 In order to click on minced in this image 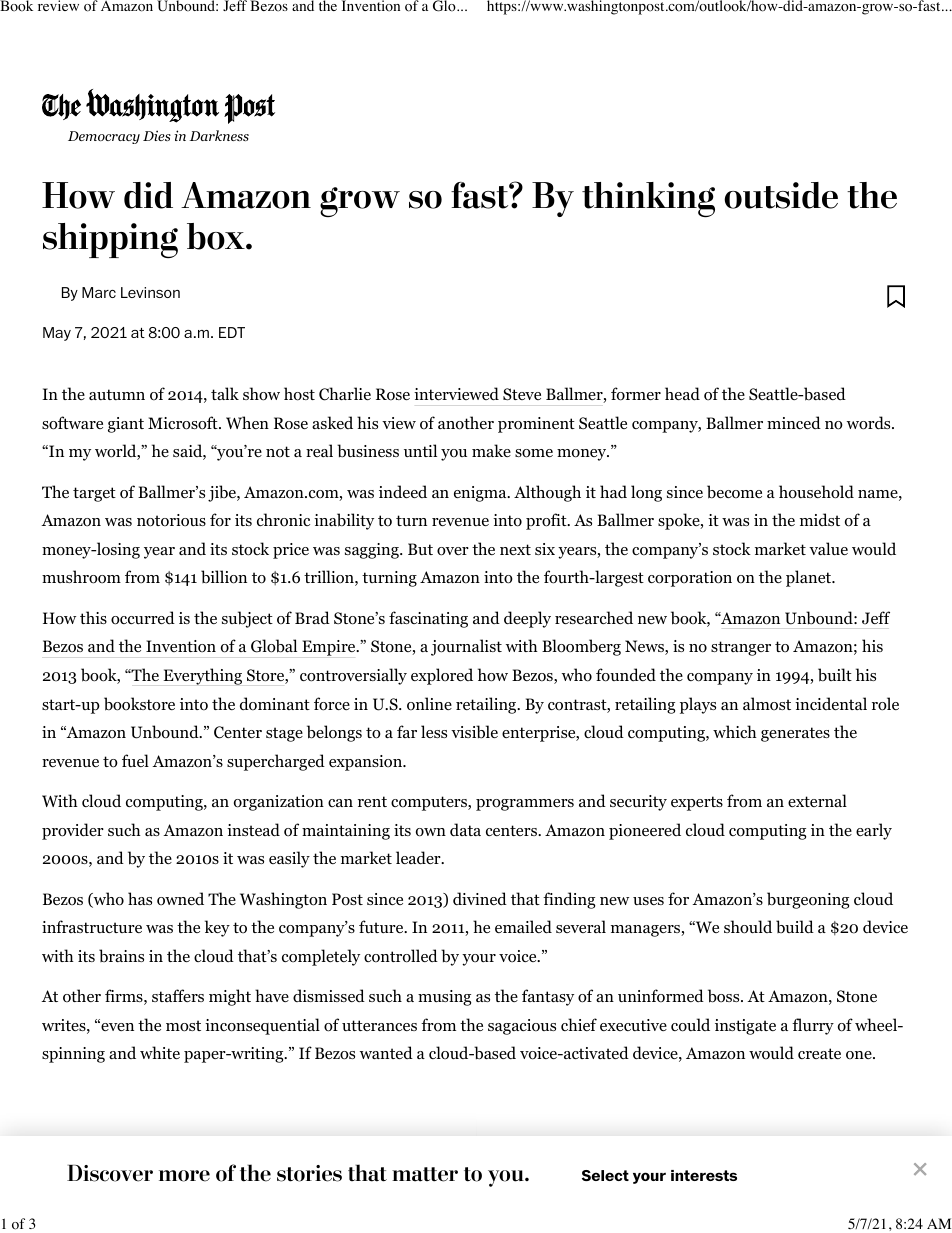, I will do `click(794, 422)`.
